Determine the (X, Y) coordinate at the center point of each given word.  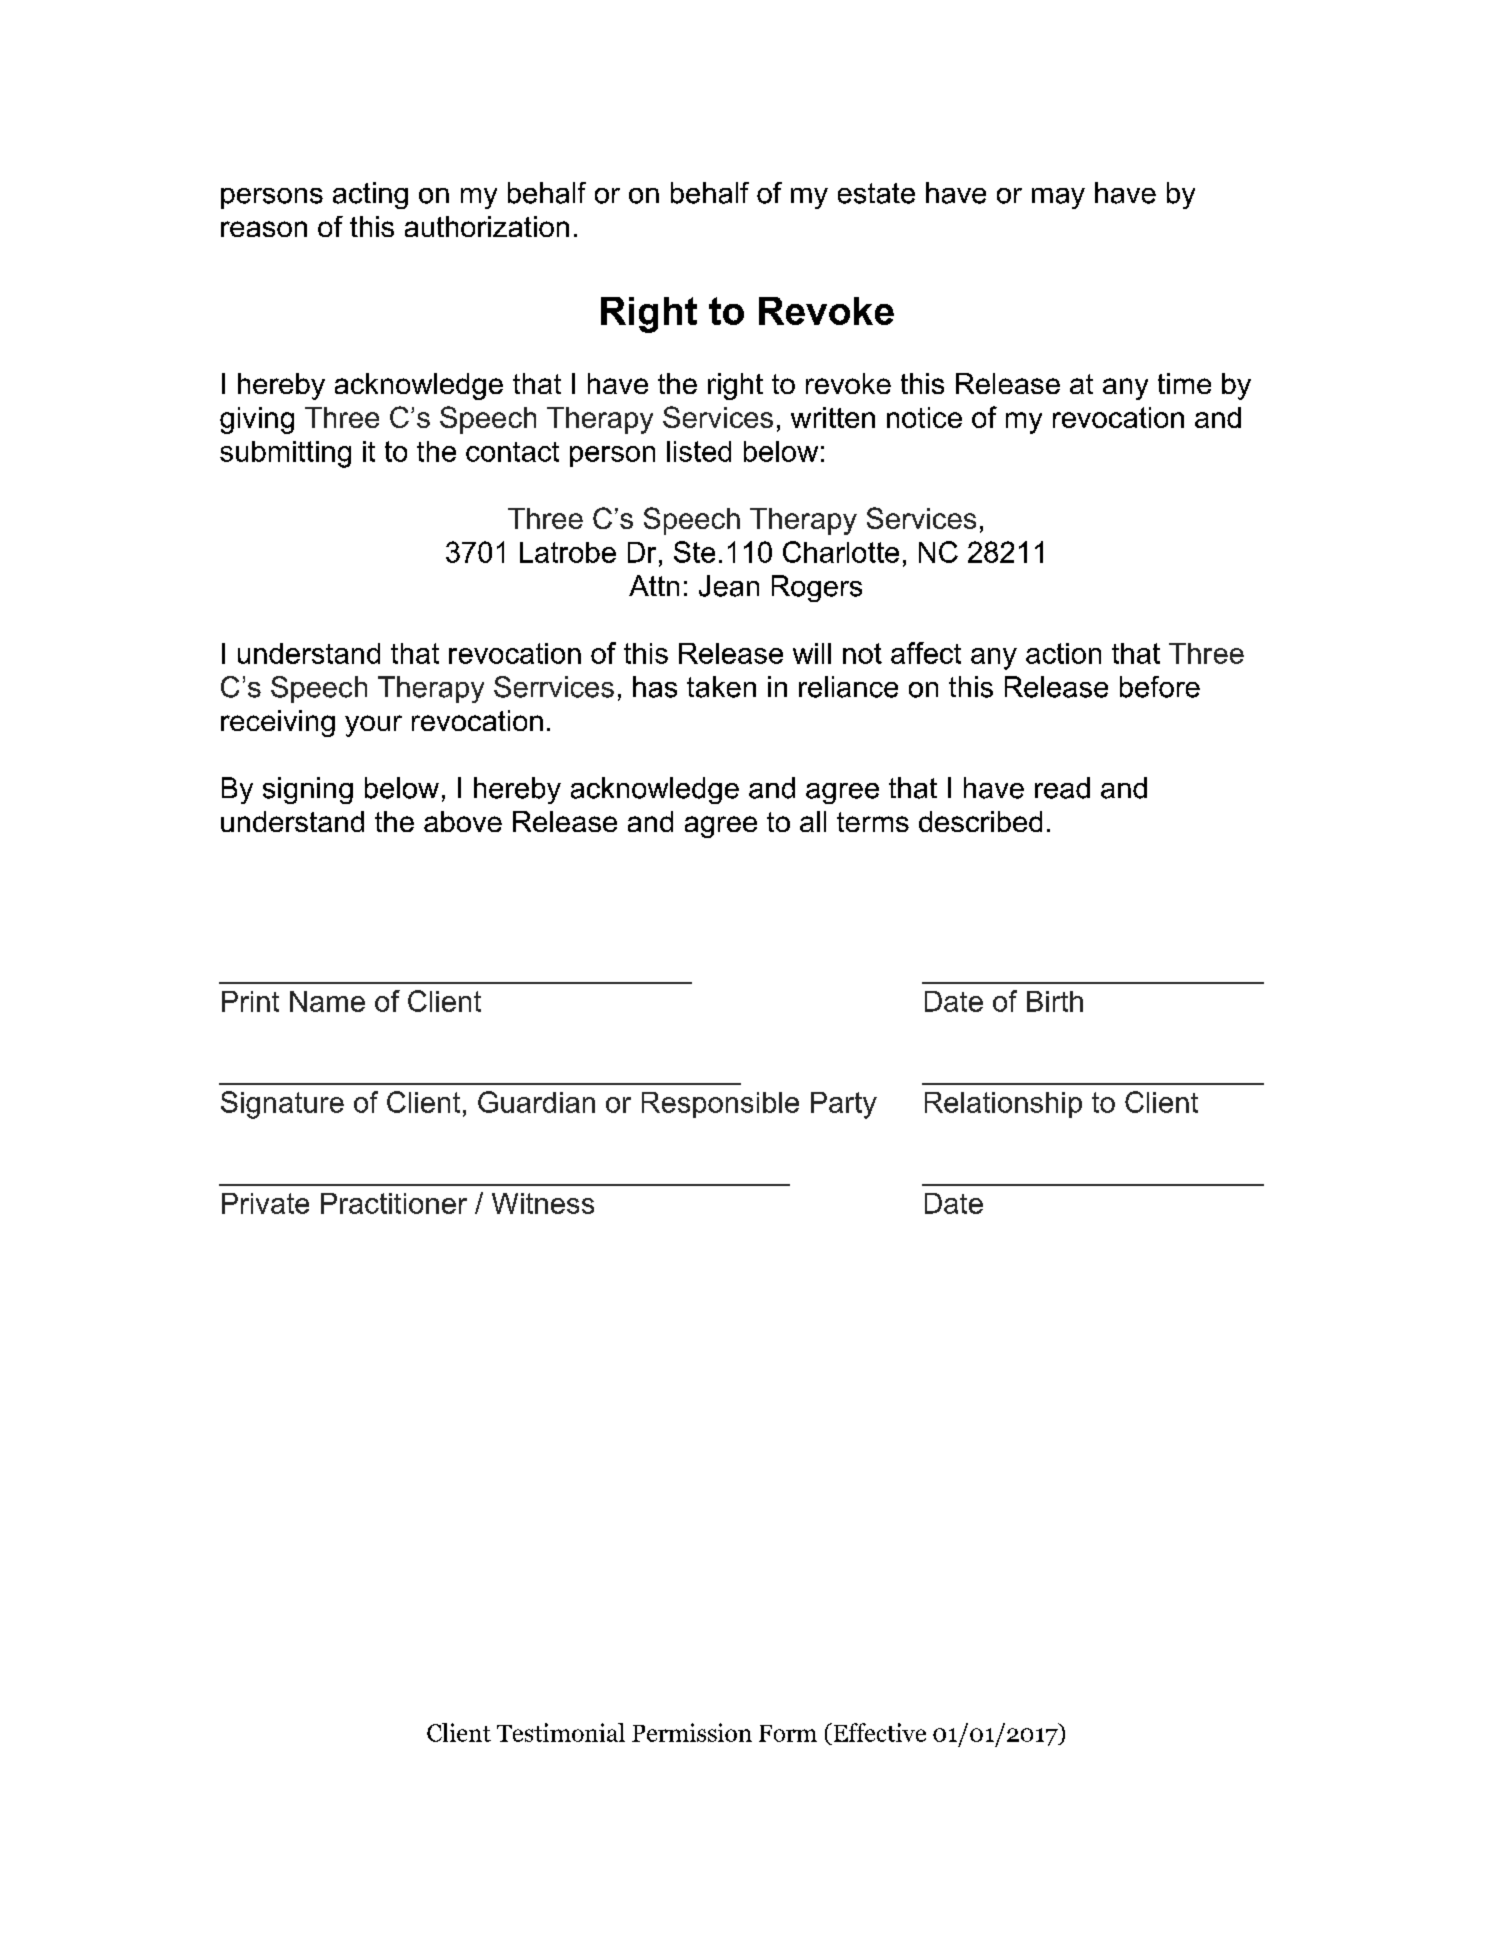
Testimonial (561, 1732)
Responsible (720, 1105)
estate (876, 193)
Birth (1055, 1001)
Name (327, 1001)
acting (370, 195)
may (1058, 198)
